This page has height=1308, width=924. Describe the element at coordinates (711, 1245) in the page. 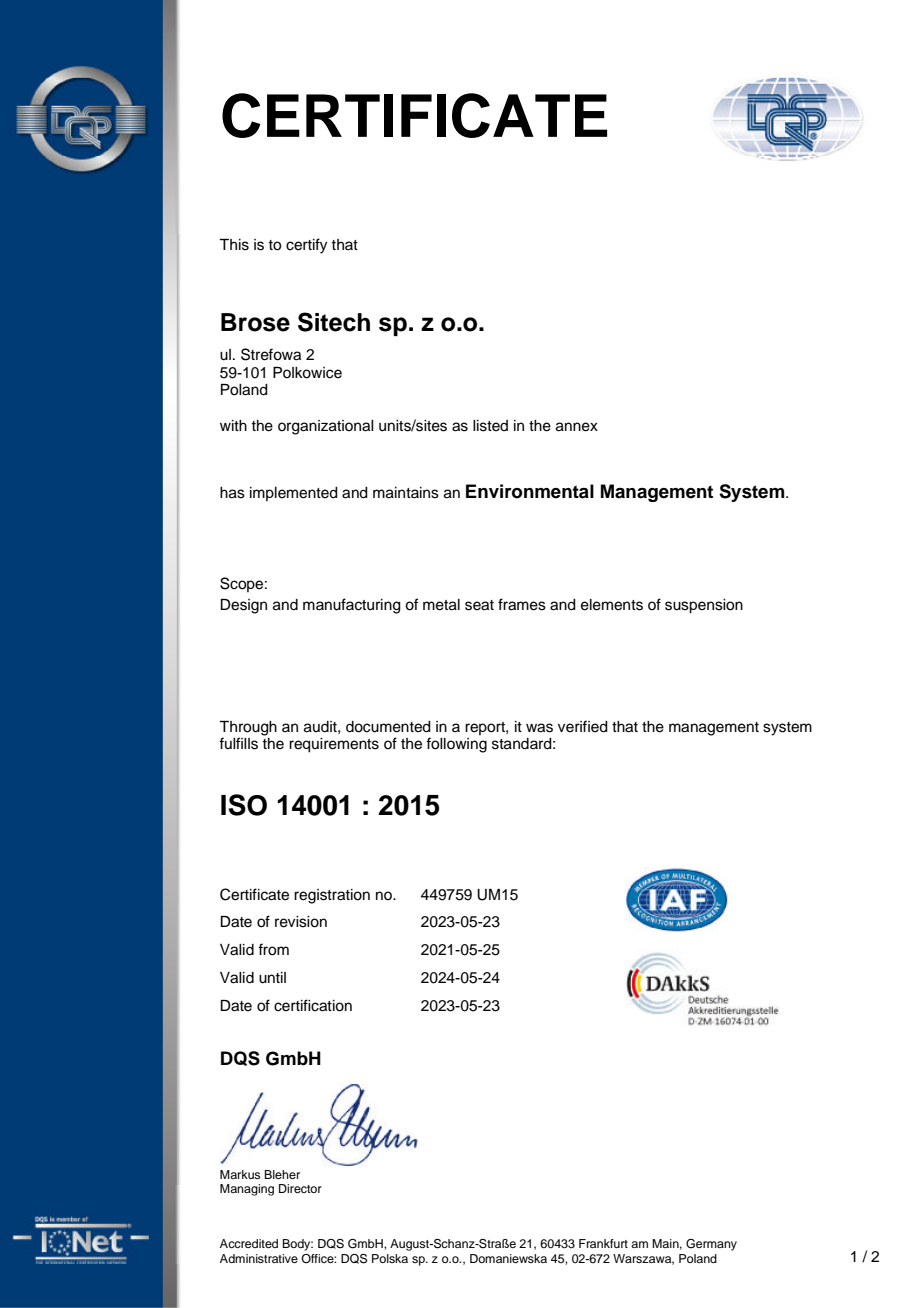

I see `Germany` at that location.
